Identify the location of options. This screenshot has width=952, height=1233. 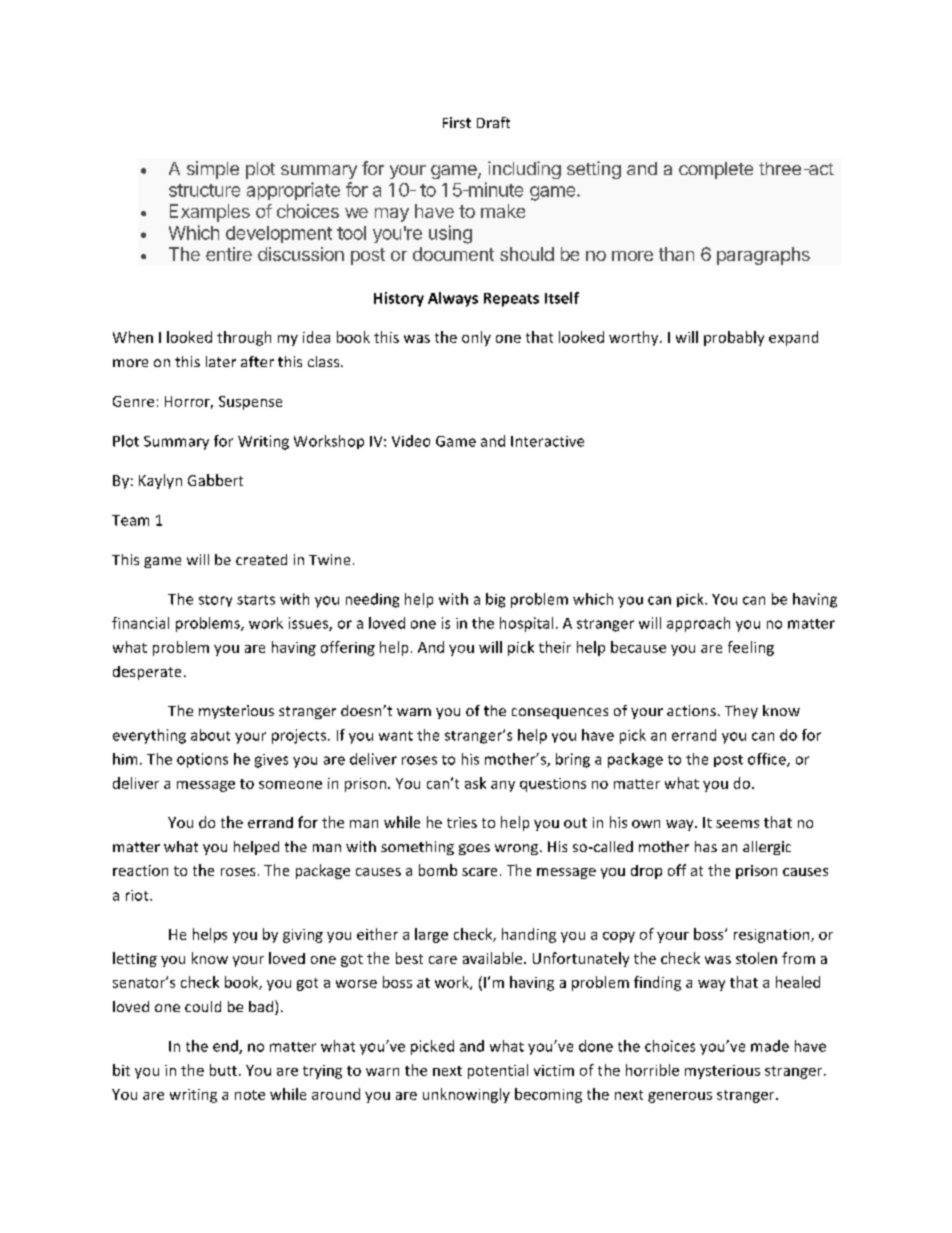
(202, 760).
